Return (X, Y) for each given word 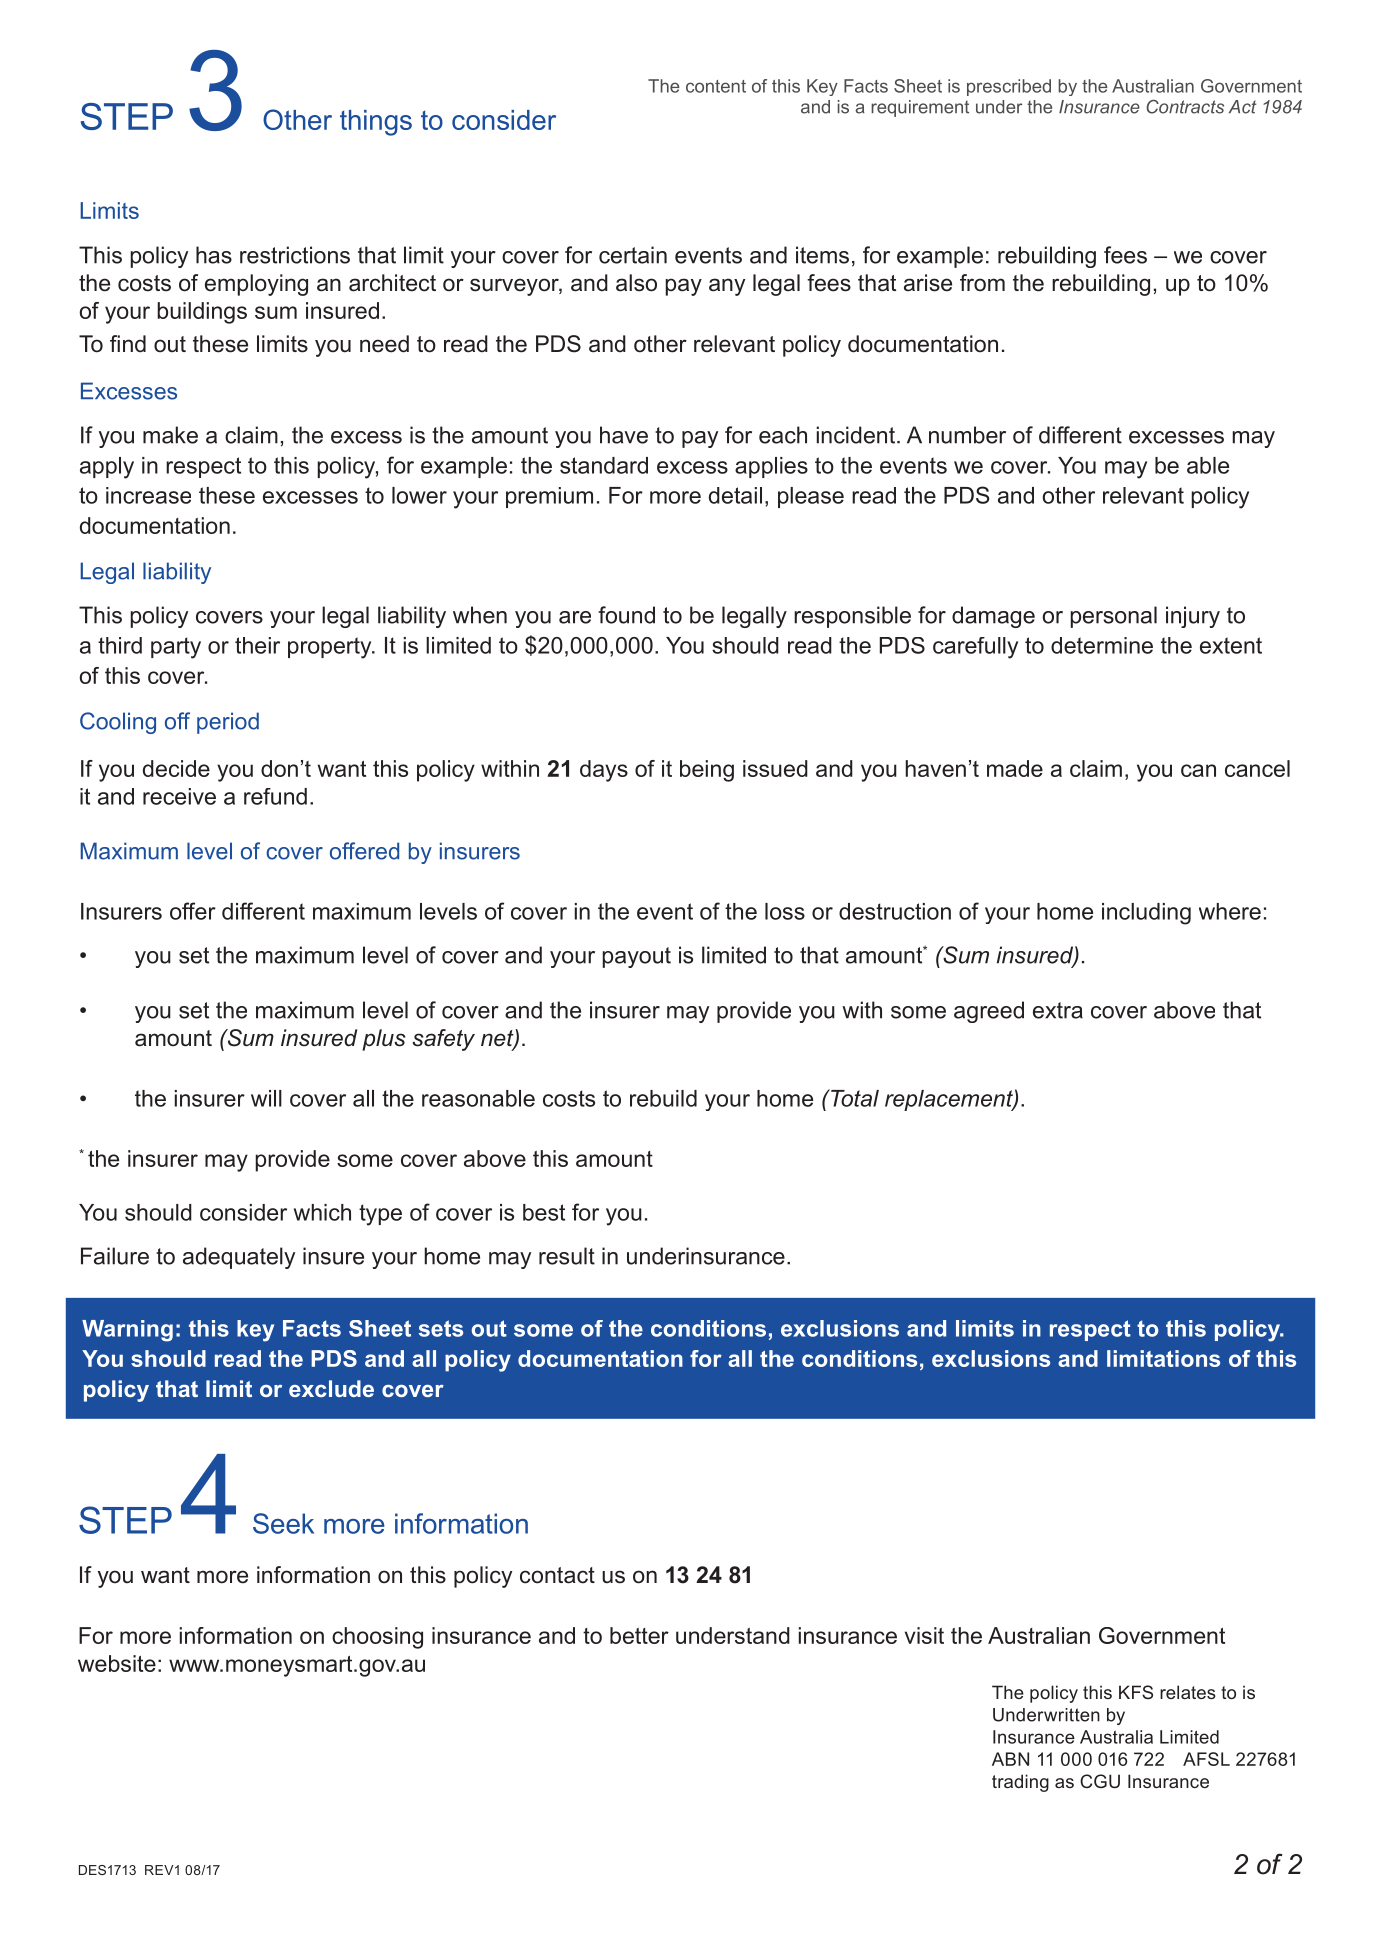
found (626, 615)
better (639, 1635)
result (567, 1256)
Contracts (1185, 107)
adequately (239, 1258)
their (257, 645)
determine (1102, 645)
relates (1188, 1692)
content (716, 86)
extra (1058, 1010)
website (117, 1663)
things (376, 123)
